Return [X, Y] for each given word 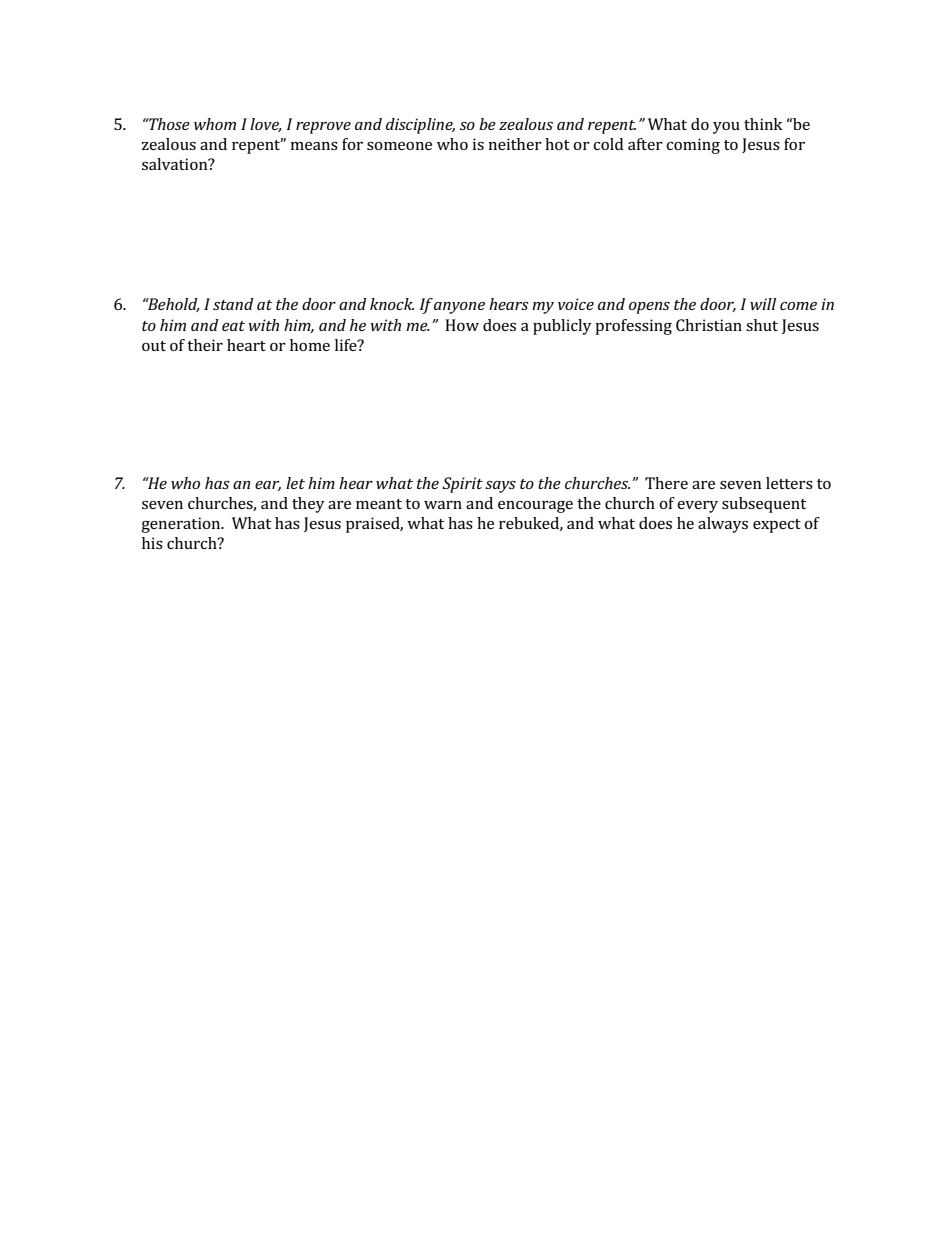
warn [443, 505]
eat [233, 326]
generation [182, 525]
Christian [709, 325]
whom [215, 124]
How [462, 325]
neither [515, 144]
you [726, 128]
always [723, 525]
